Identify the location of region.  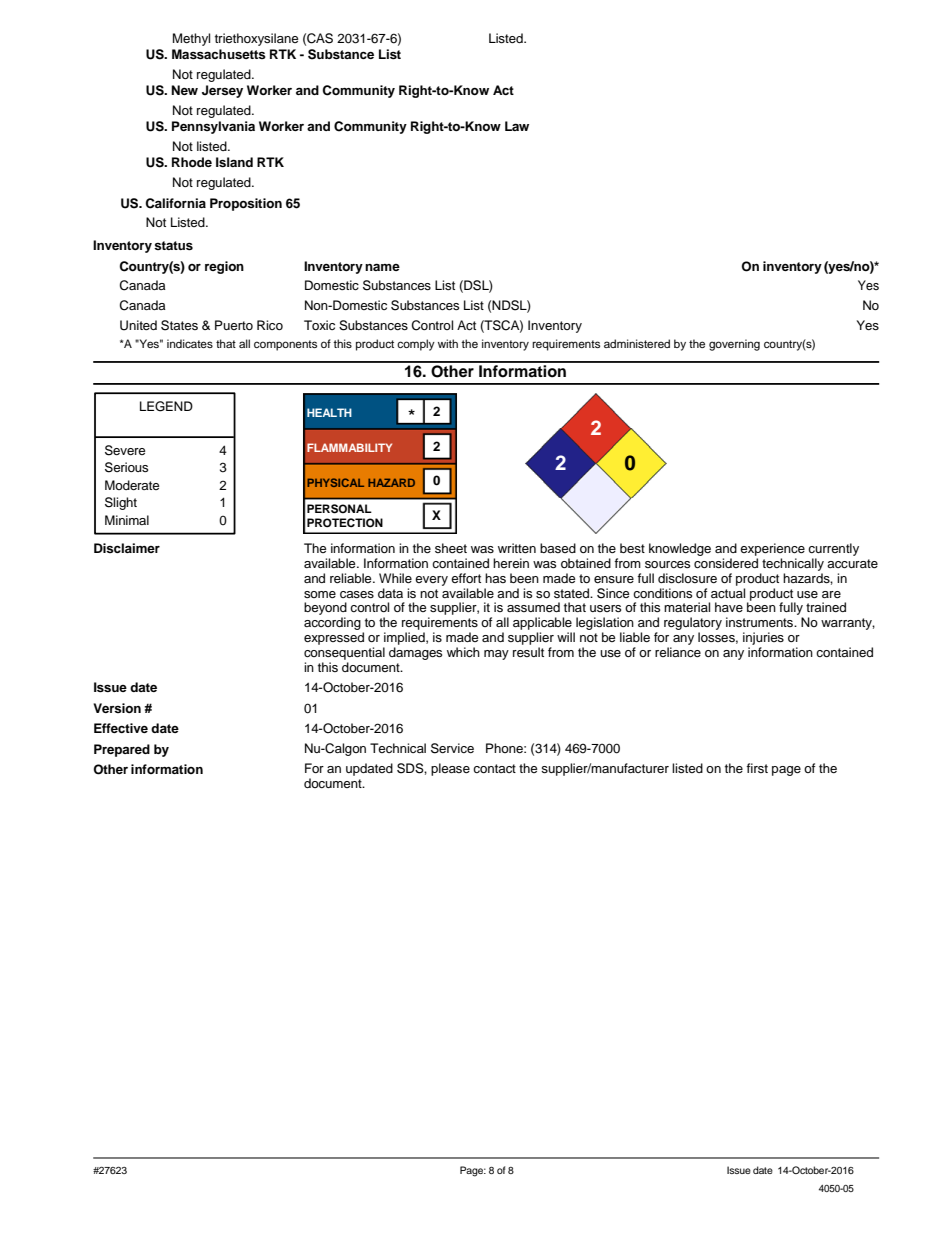
(224, 267).
